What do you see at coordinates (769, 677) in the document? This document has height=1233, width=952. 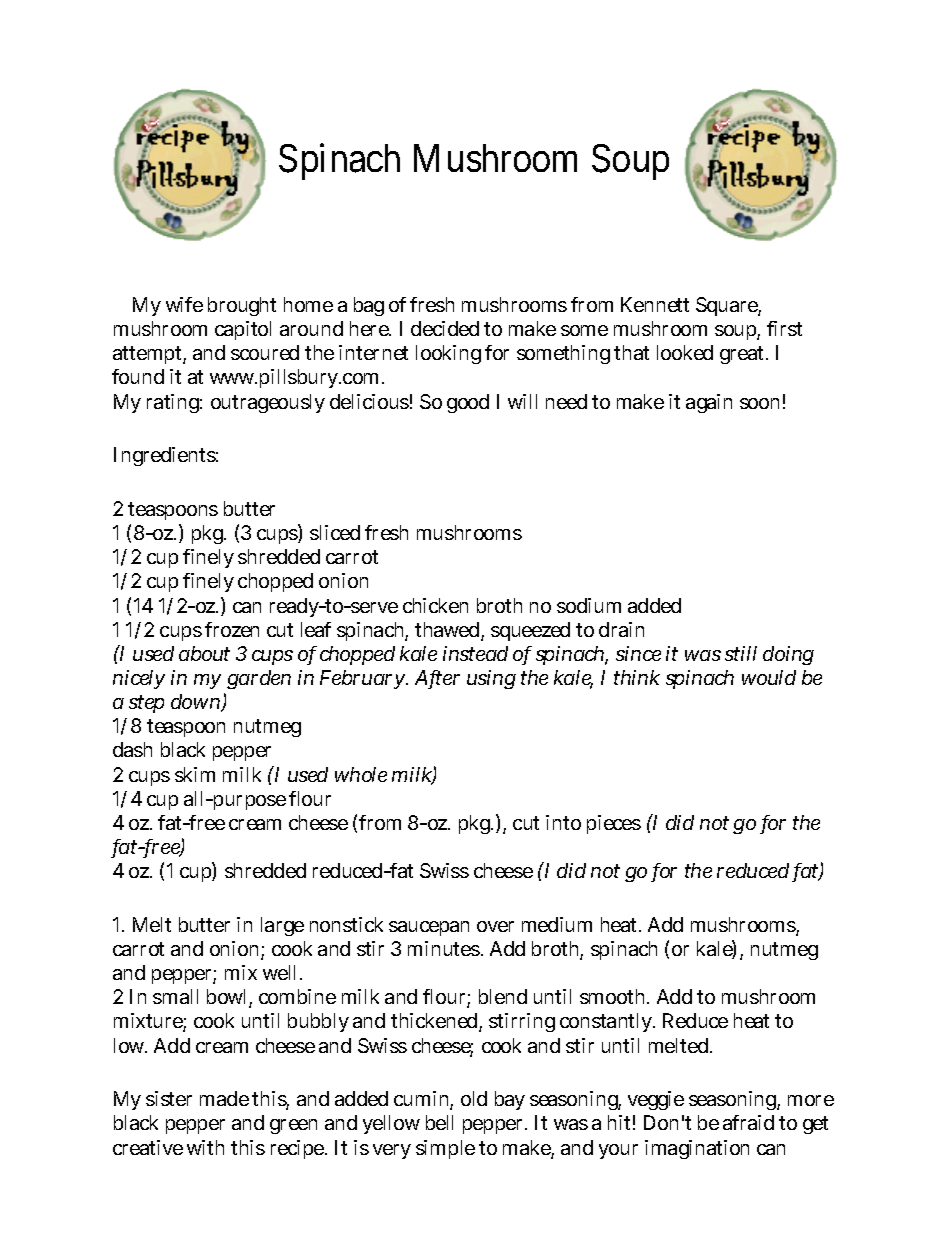 I see `would` at bounding box center [769, 677].
